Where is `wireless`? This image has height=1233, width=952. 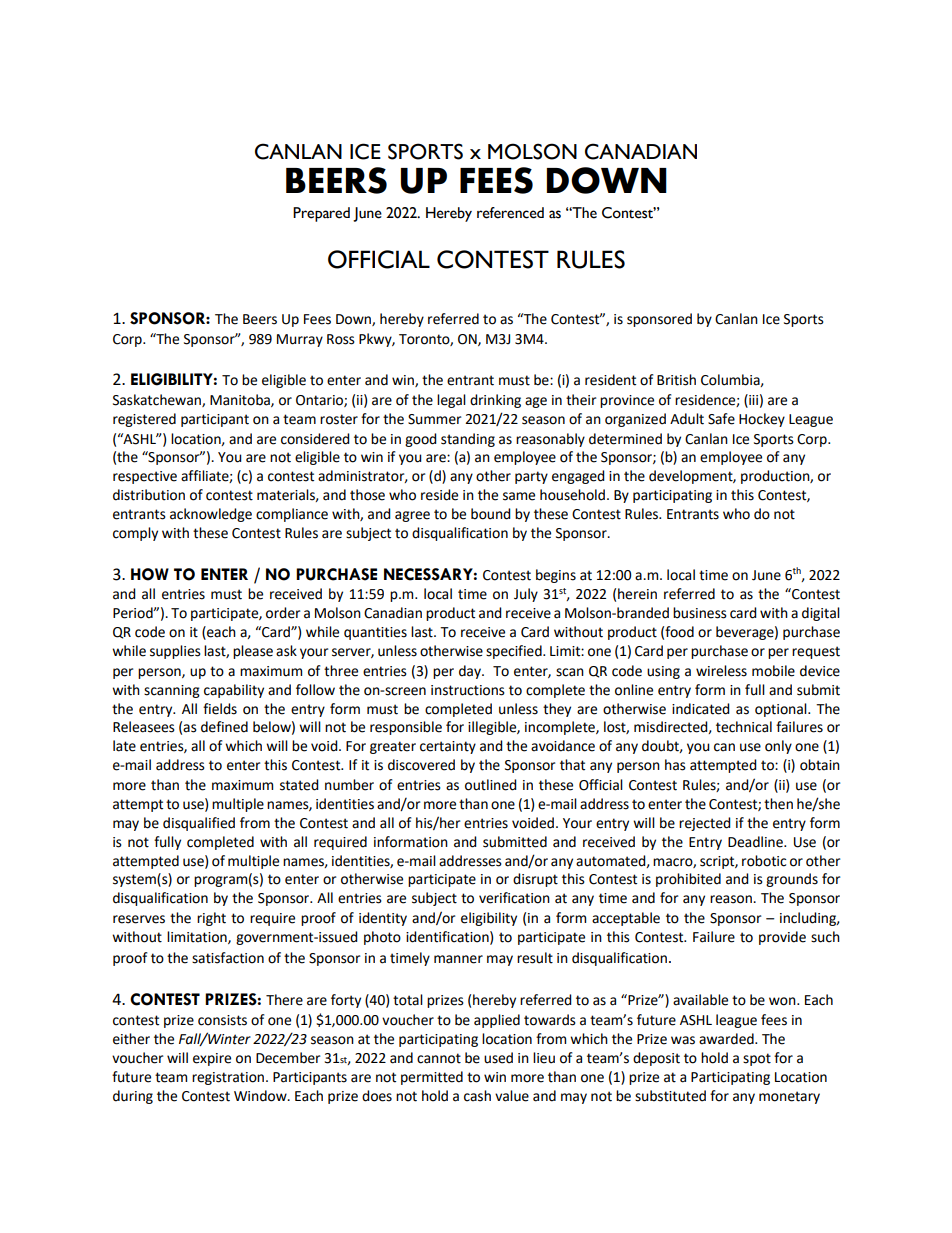
wireless is located at coordinates (721, 671).
